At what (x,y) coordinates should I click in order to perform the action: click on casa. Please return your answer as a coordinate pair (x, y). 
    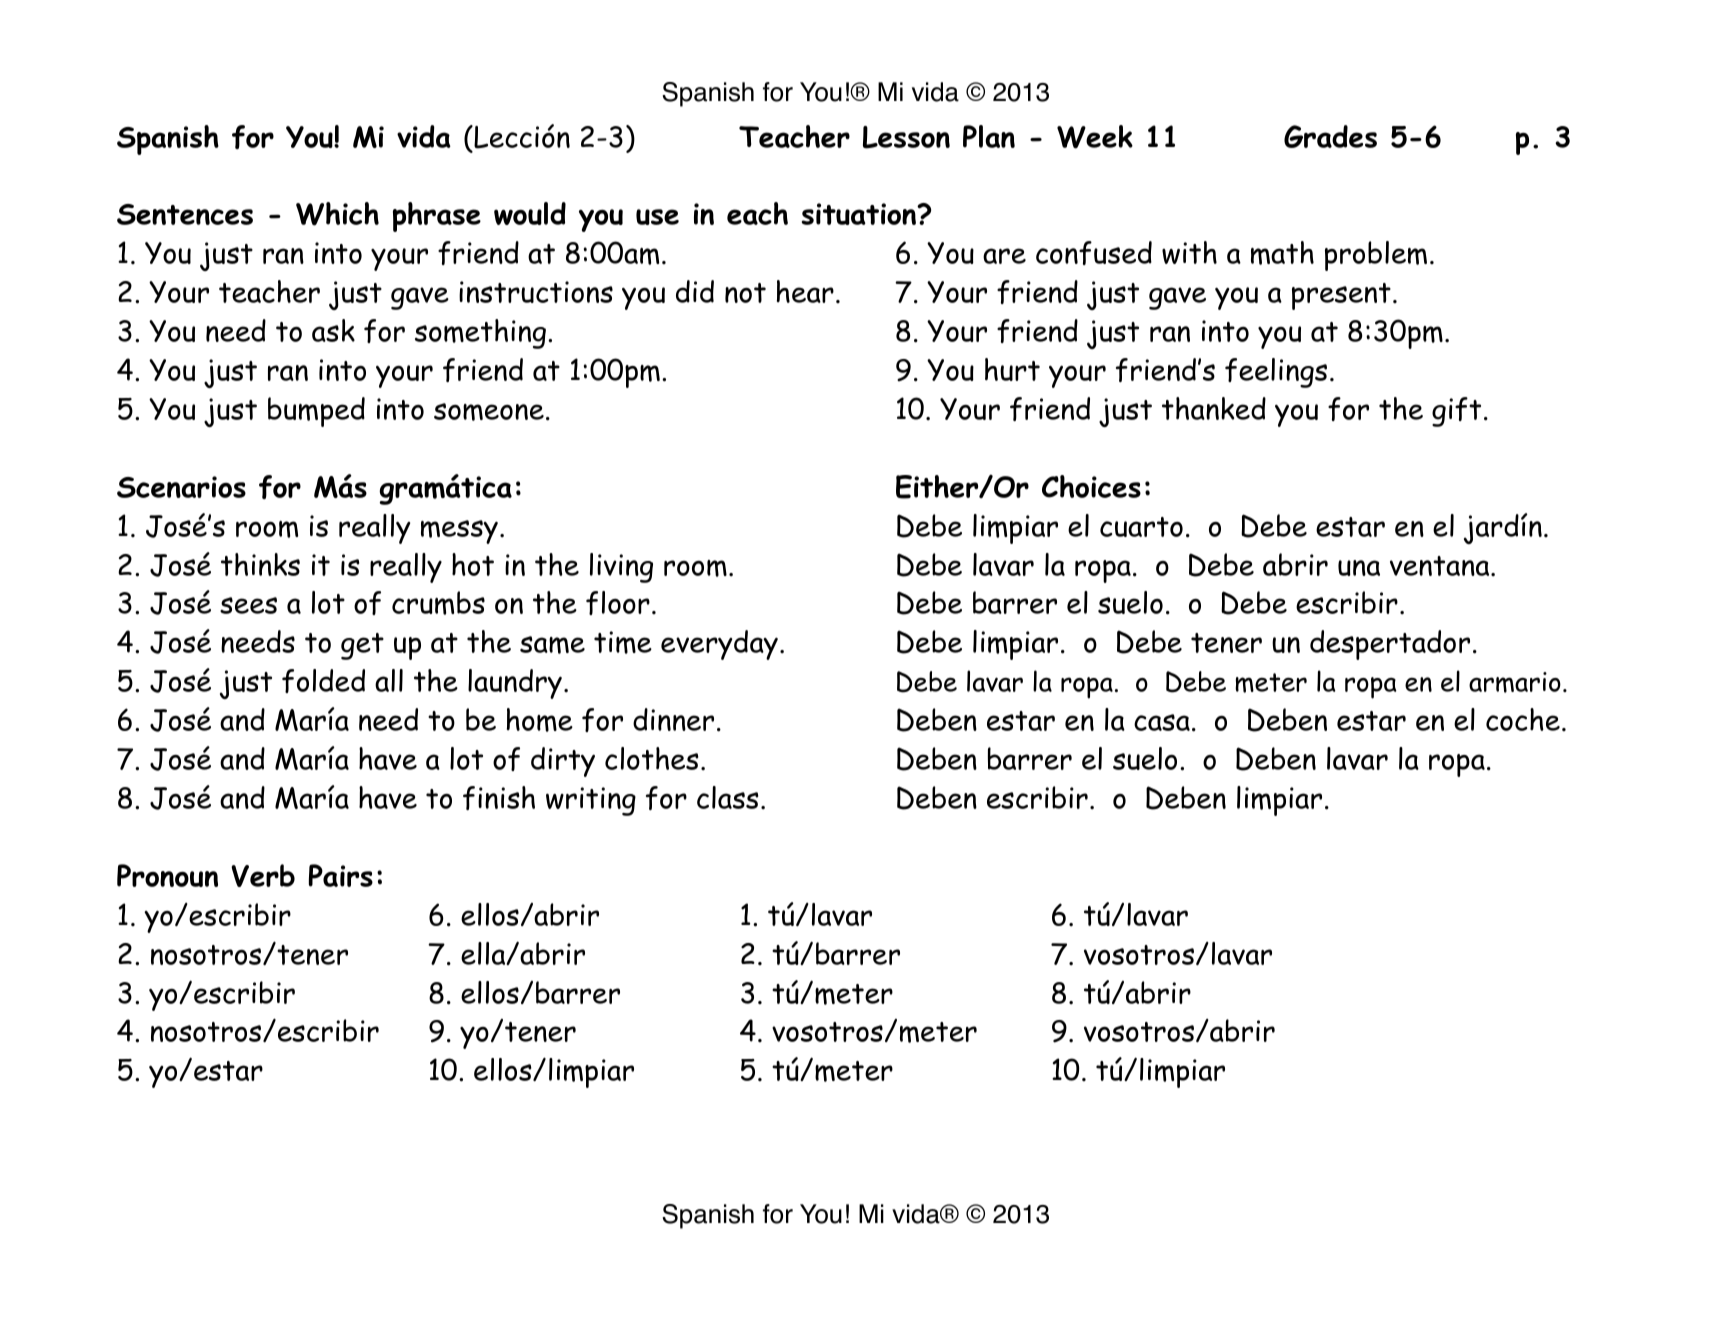
    Looking at the image, I should click on (1162, 722).
